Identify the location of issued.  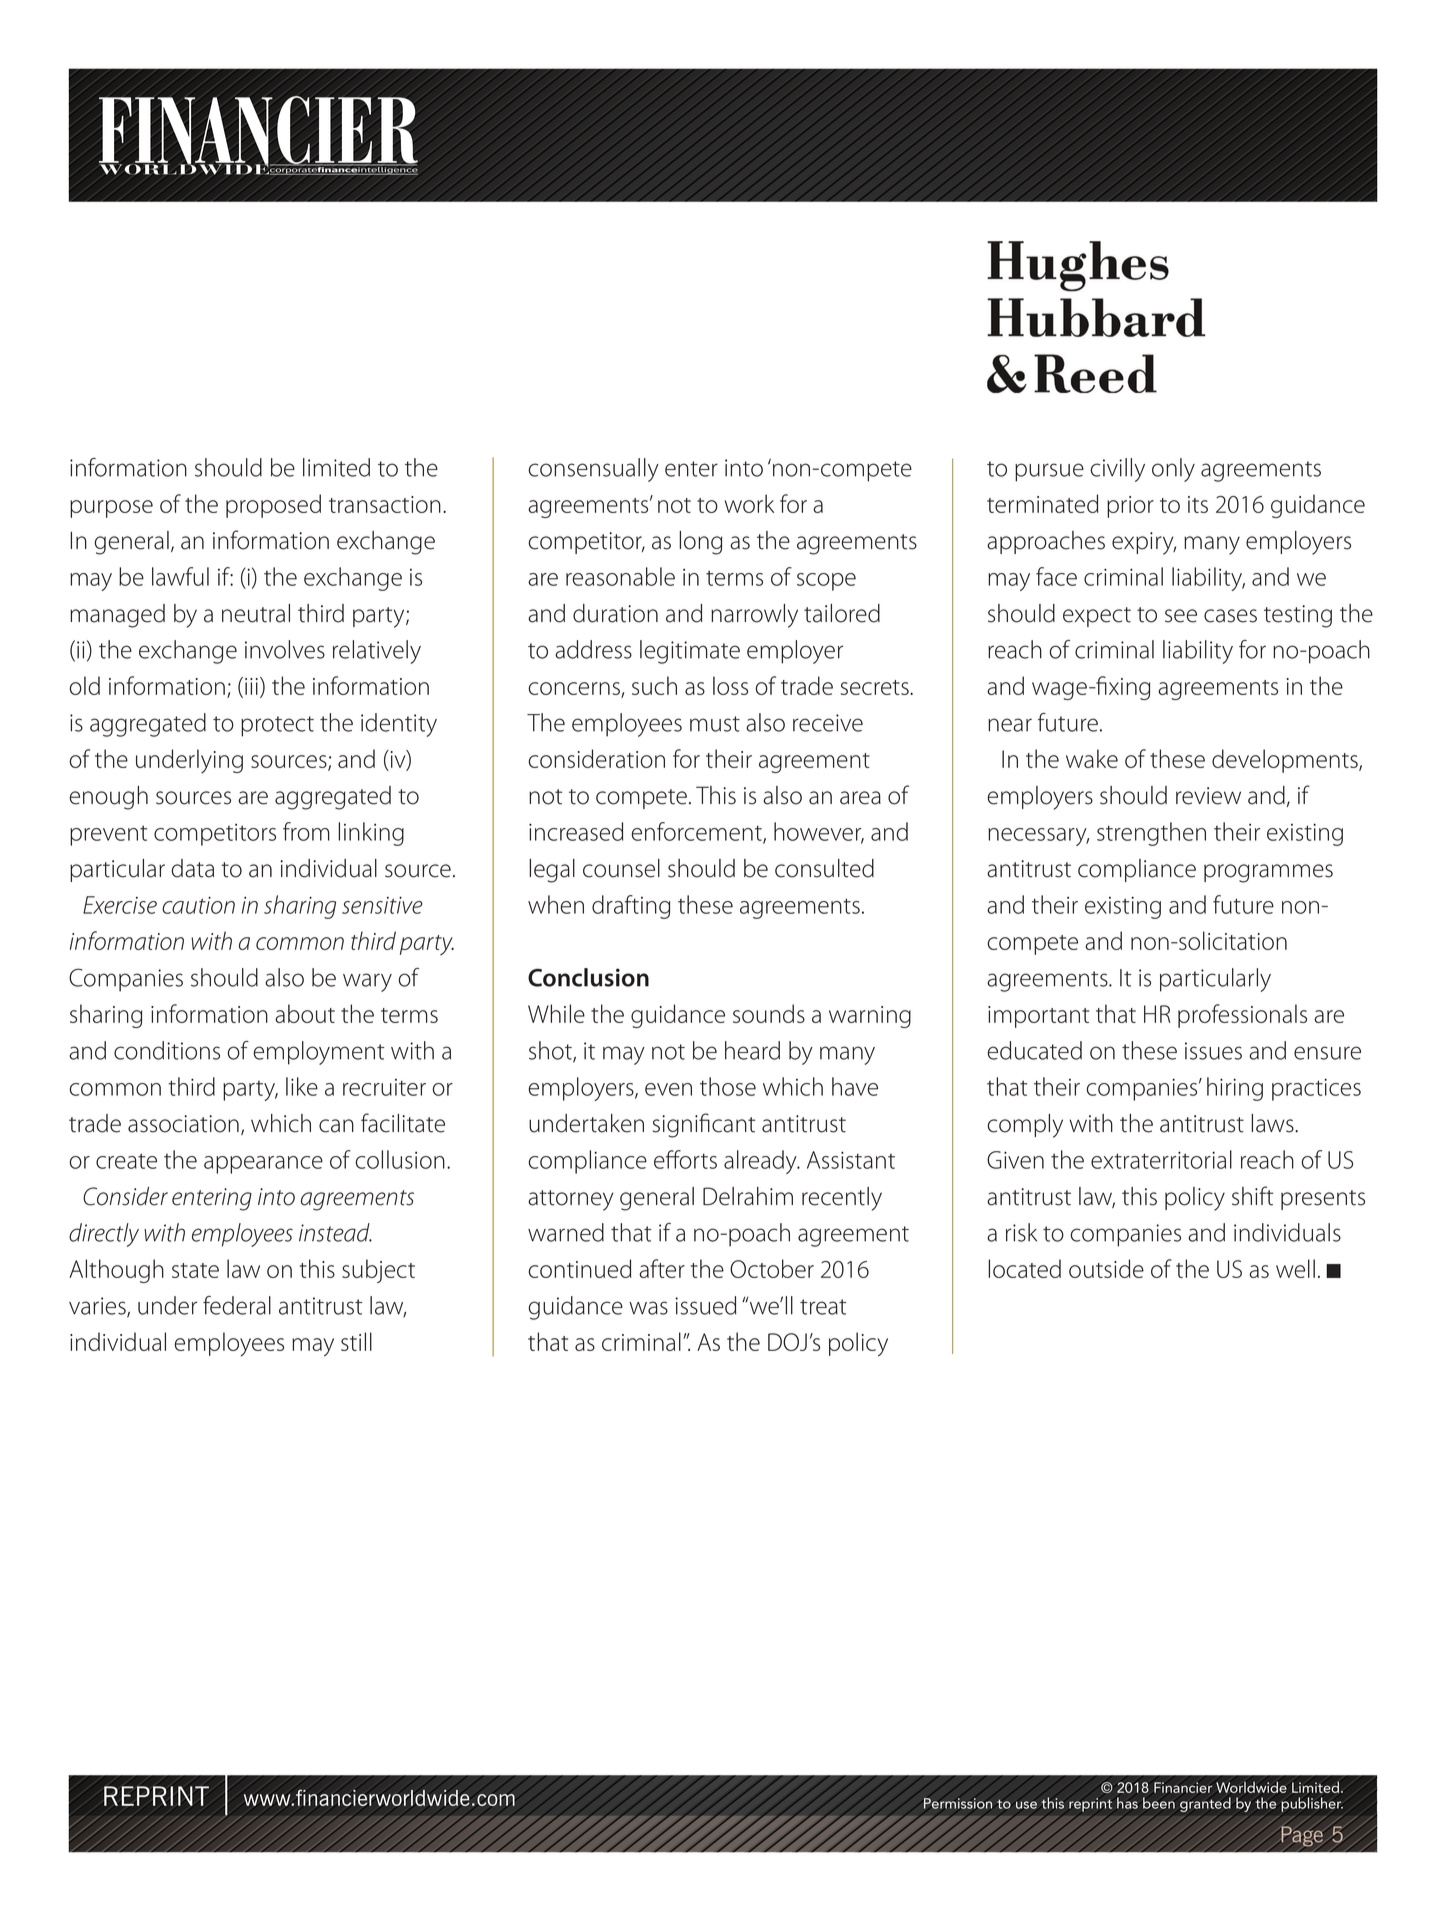
(705, 1305).
